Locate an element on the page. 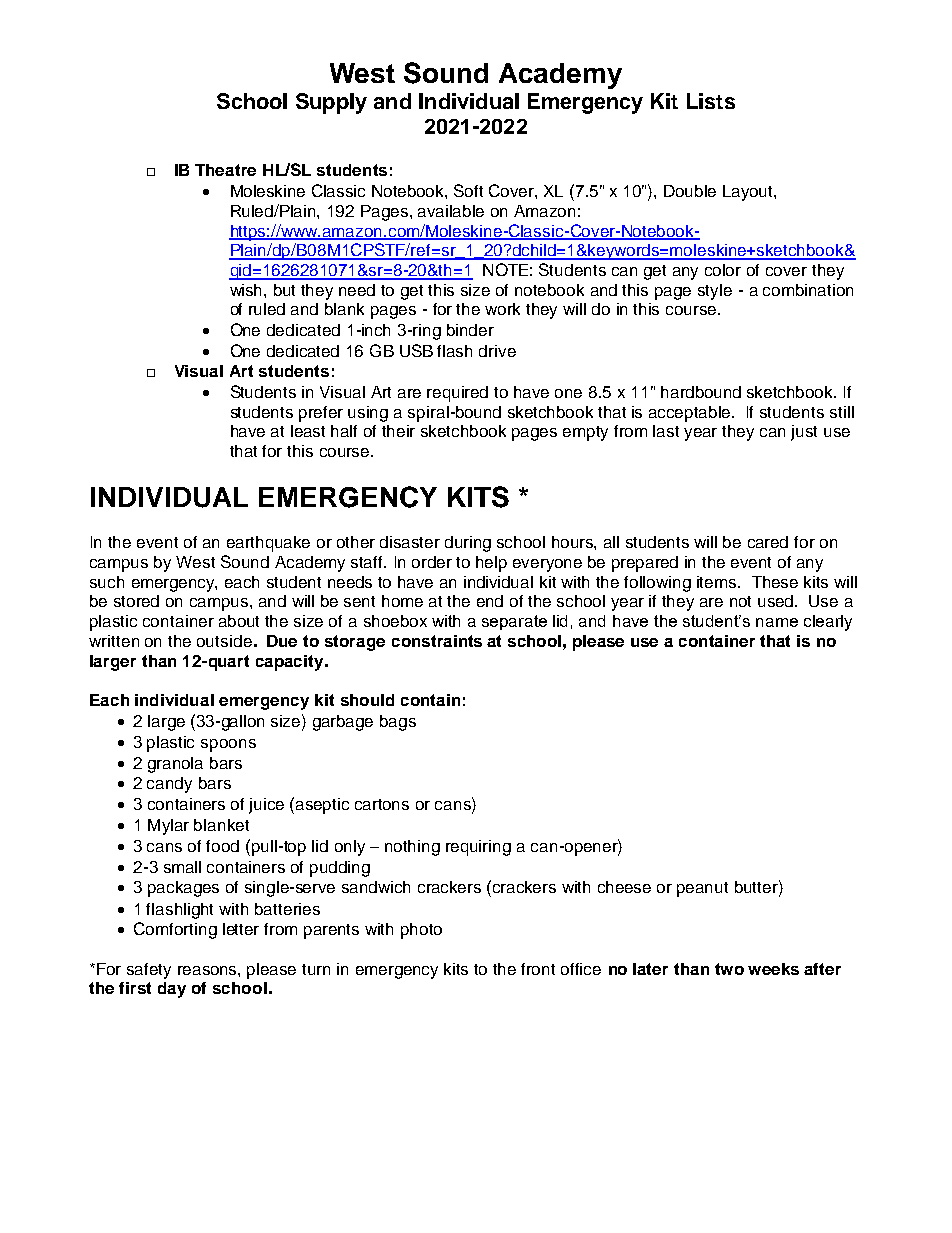 This document has height=1233, width=952. name is located at coordinates (777, 622).
